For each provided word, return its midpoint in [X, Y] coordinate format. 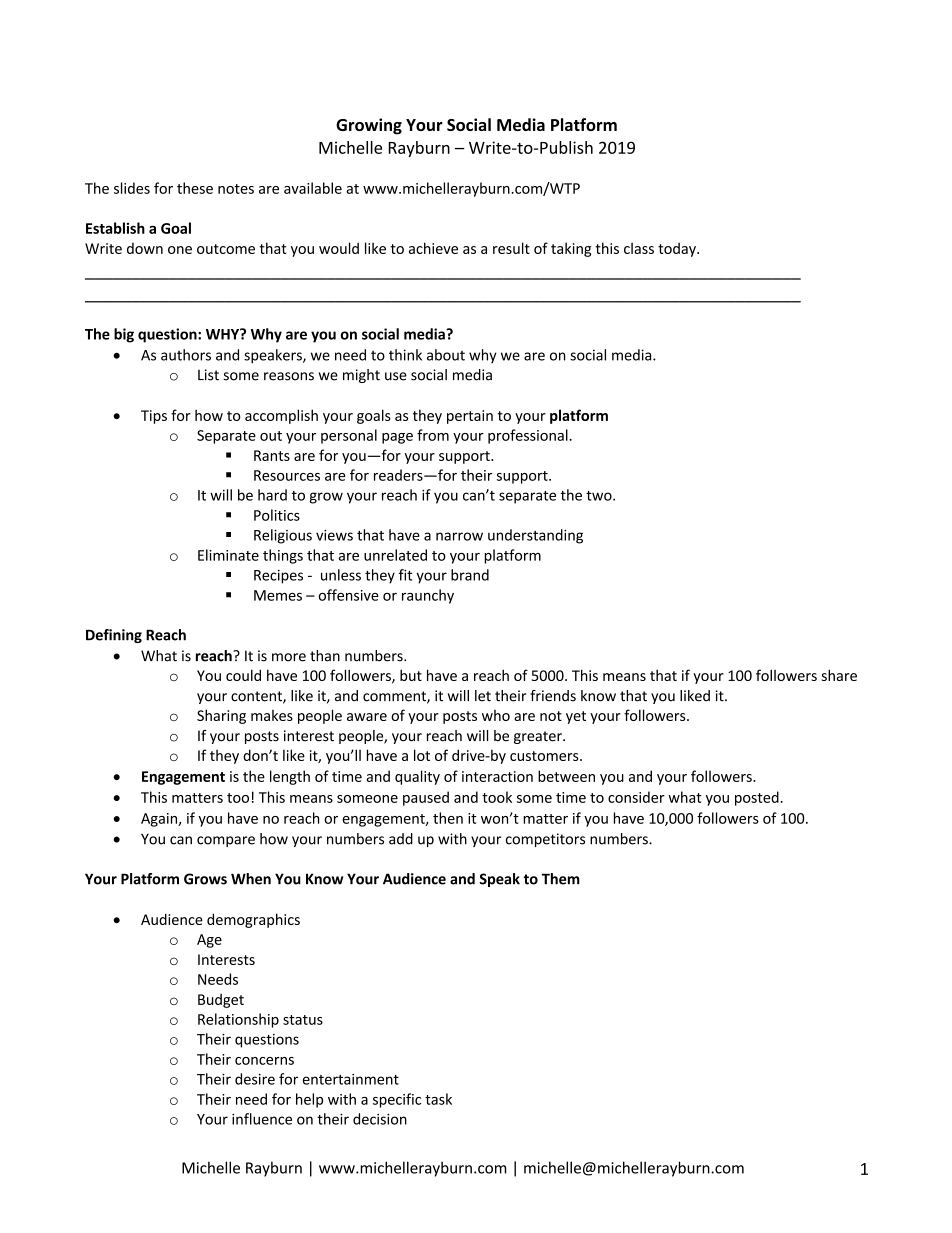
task [438, 1099]
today [678, 249]
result [511, 248]
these [195, 188]
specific [397, 1100]
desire [255, 1079]
